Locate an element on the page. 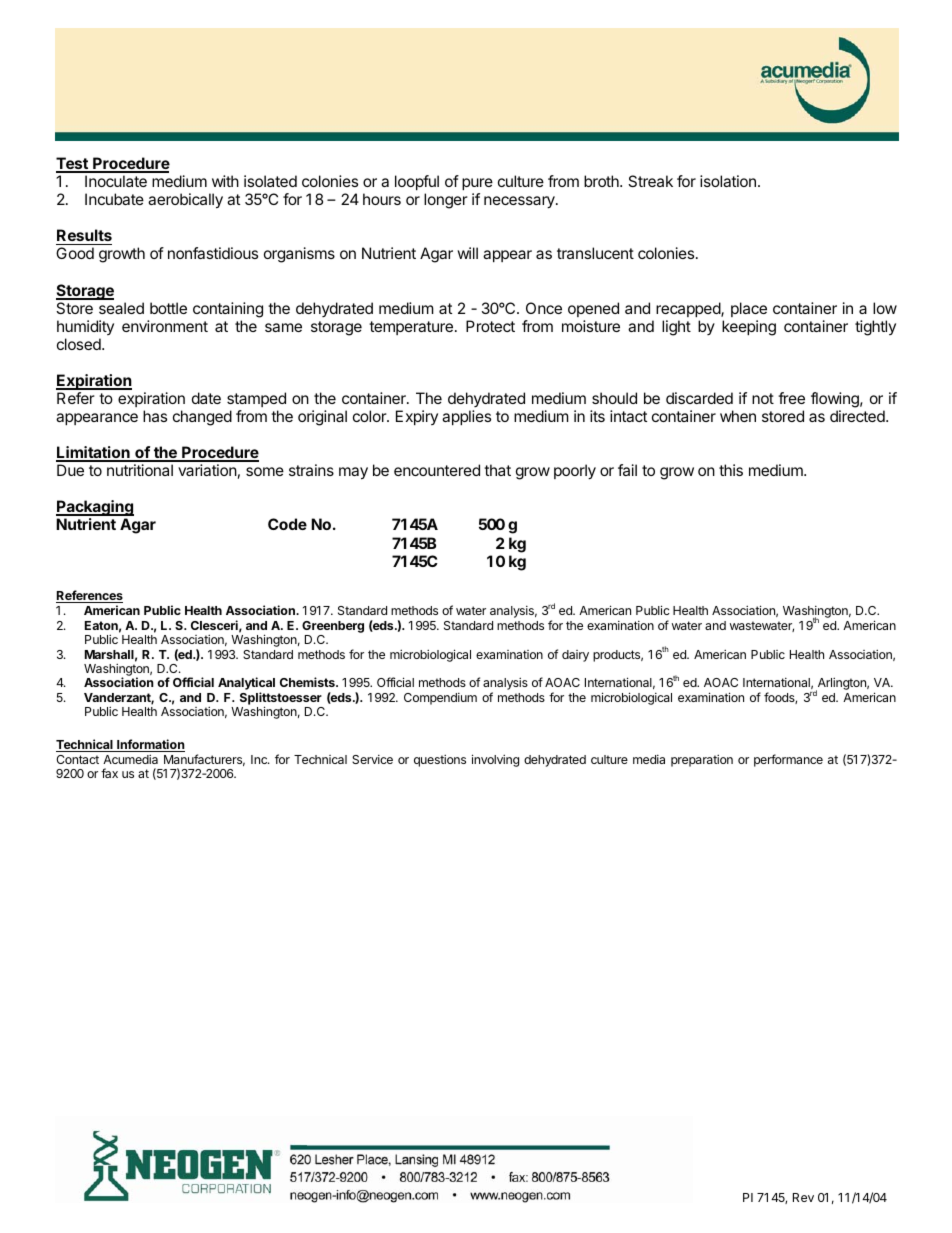  Service is located at coordinates (372, 759).
